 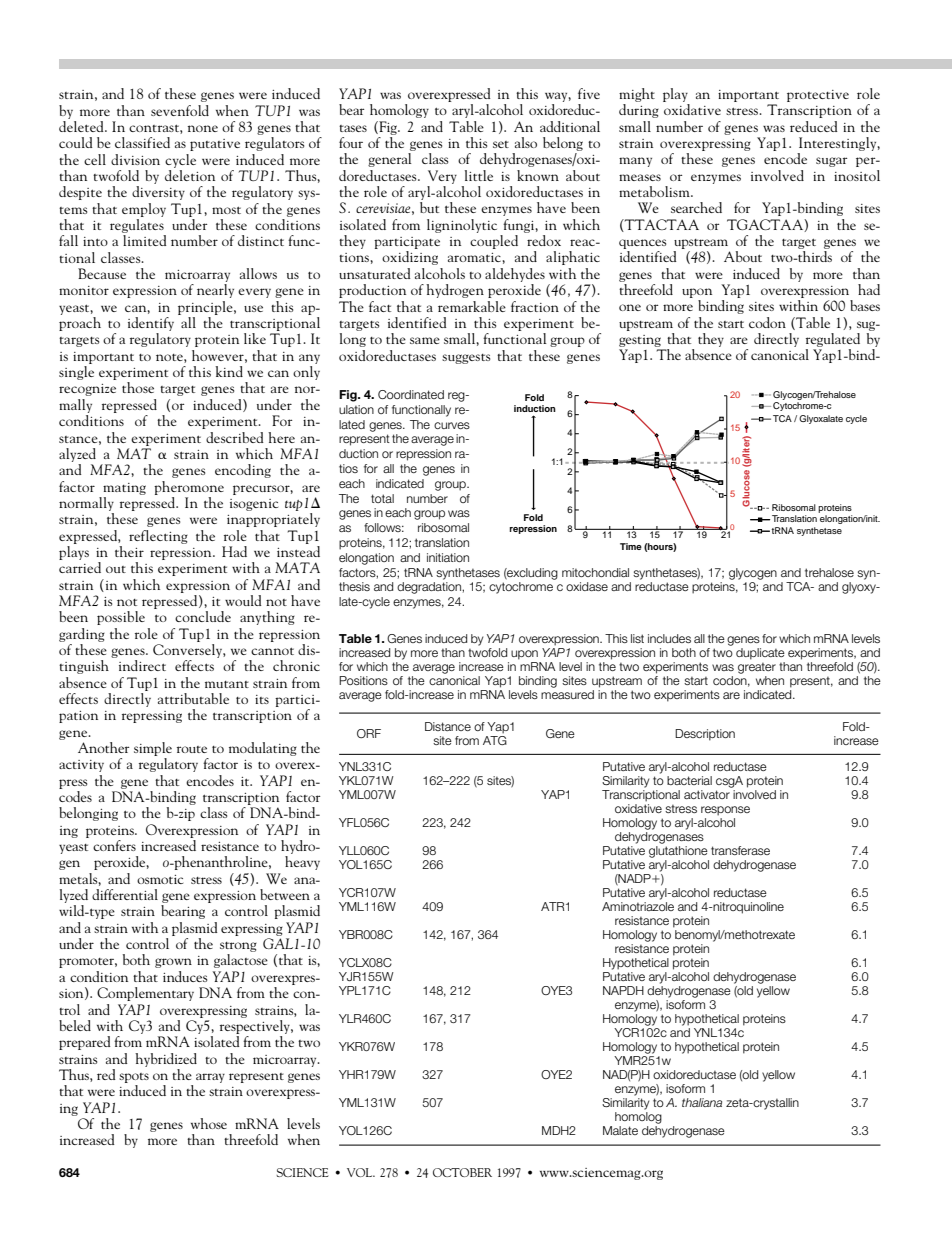 I want to click on simple, so click(x=153, y=750).
